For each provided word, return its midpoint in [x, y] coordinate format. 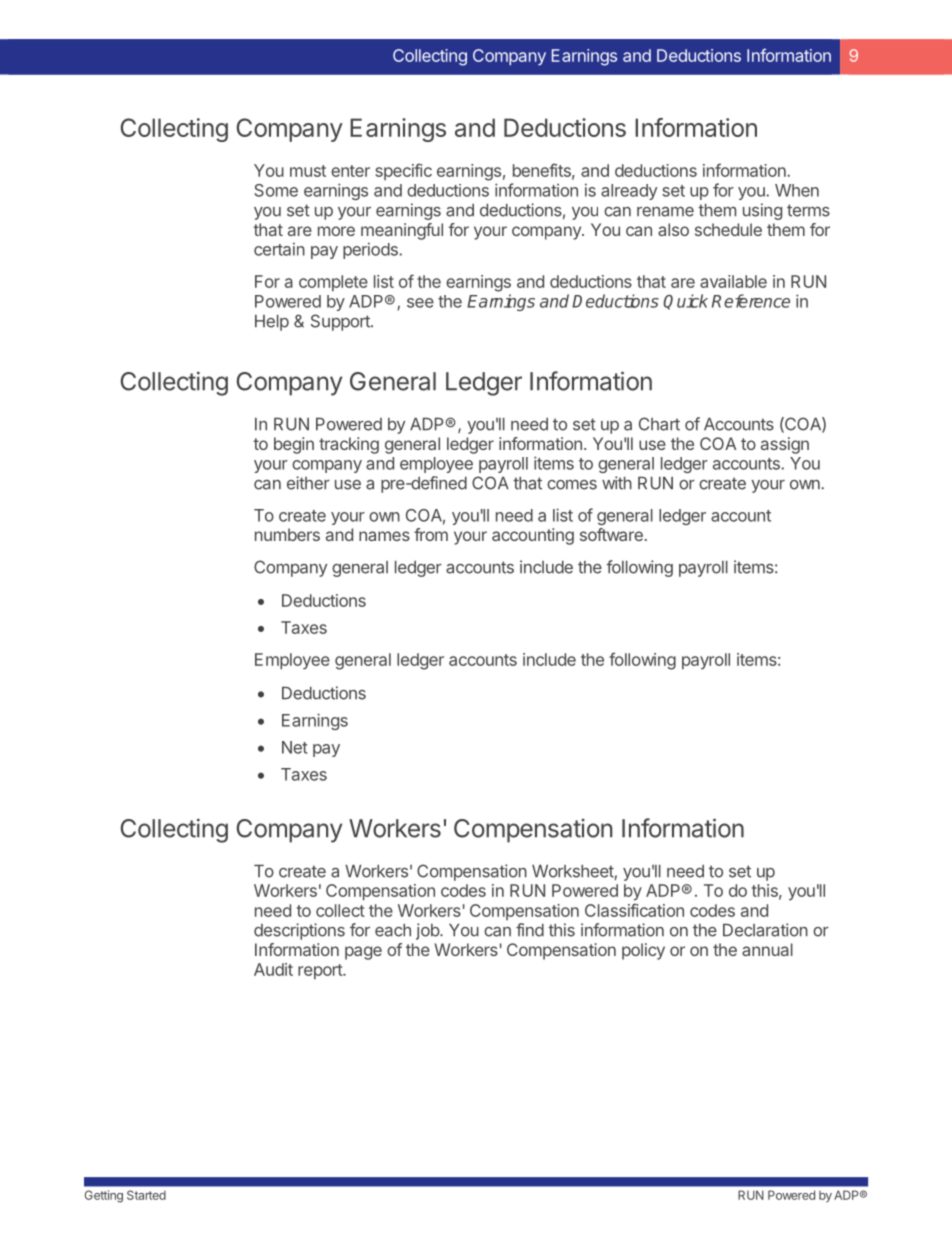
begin [294, 445]
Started [146, 1195]
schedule [728, 229]
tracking [349, 445]
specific [403, 171]
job [428, 931]
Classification [634, 910]
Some [276, 190]
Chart [659, 424]
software [611, 534]
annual [767, 949]
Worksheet [573, 872]
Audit [273, 969]
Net [295, 747]
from [431, 534]
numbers [287, 534]
